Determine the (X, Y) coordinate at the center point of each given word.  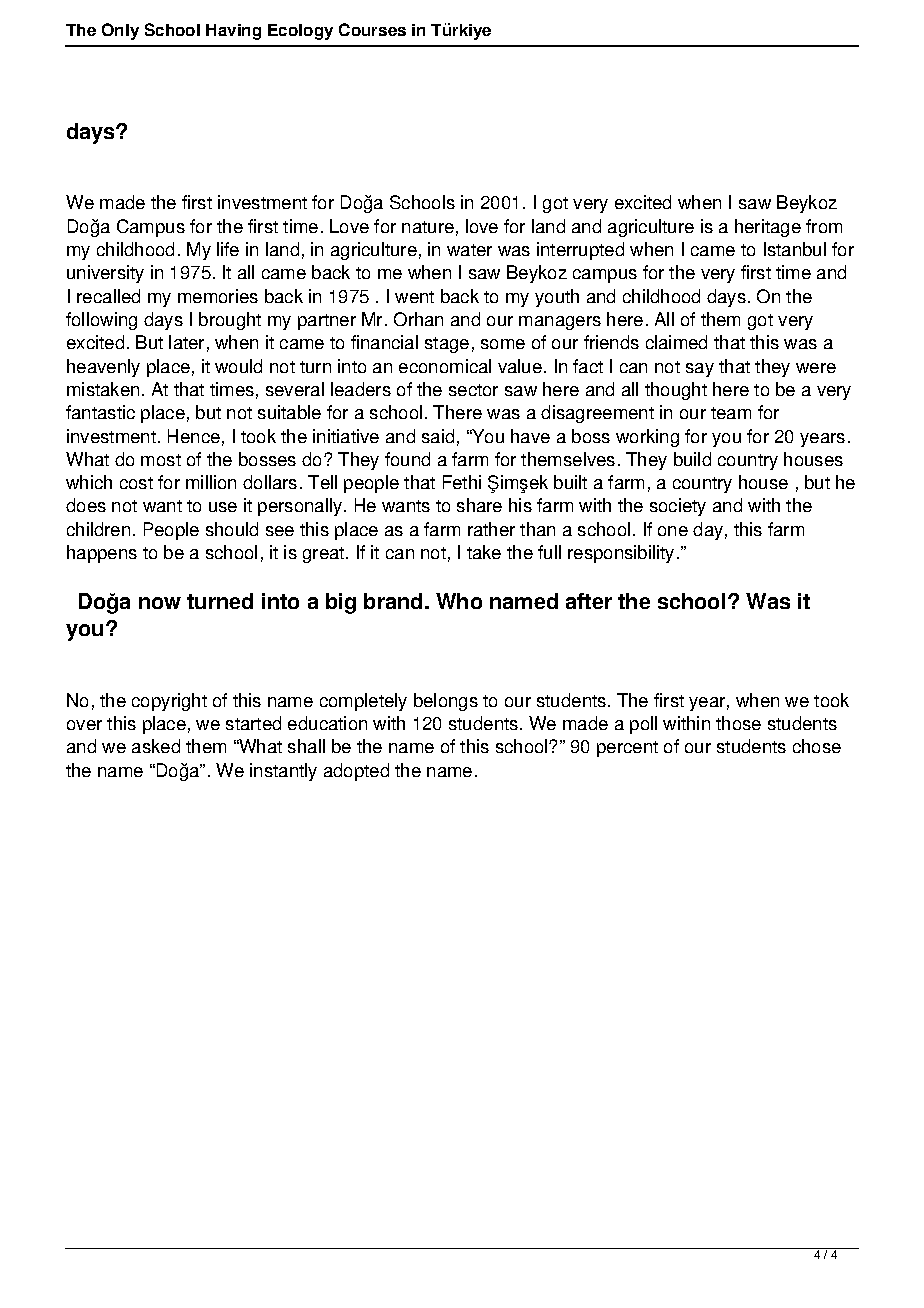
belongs (446, 702)
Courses (372, 29)
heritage (768, 228)
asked (156, 746)
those (738, 723)
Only (120, 31)
